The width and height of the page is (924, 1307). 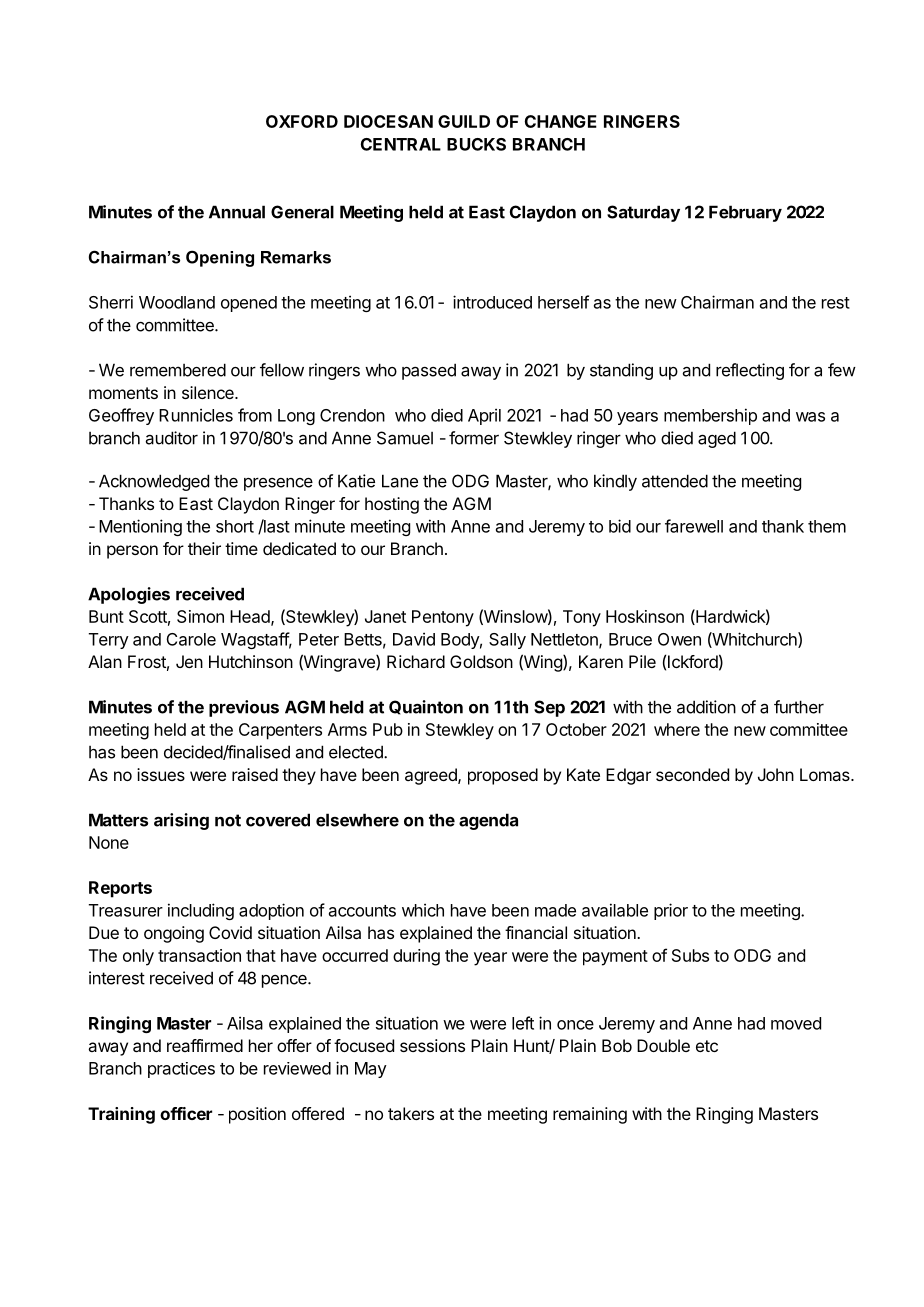 I want to click on sessions, so click(x=432, y=1045).
